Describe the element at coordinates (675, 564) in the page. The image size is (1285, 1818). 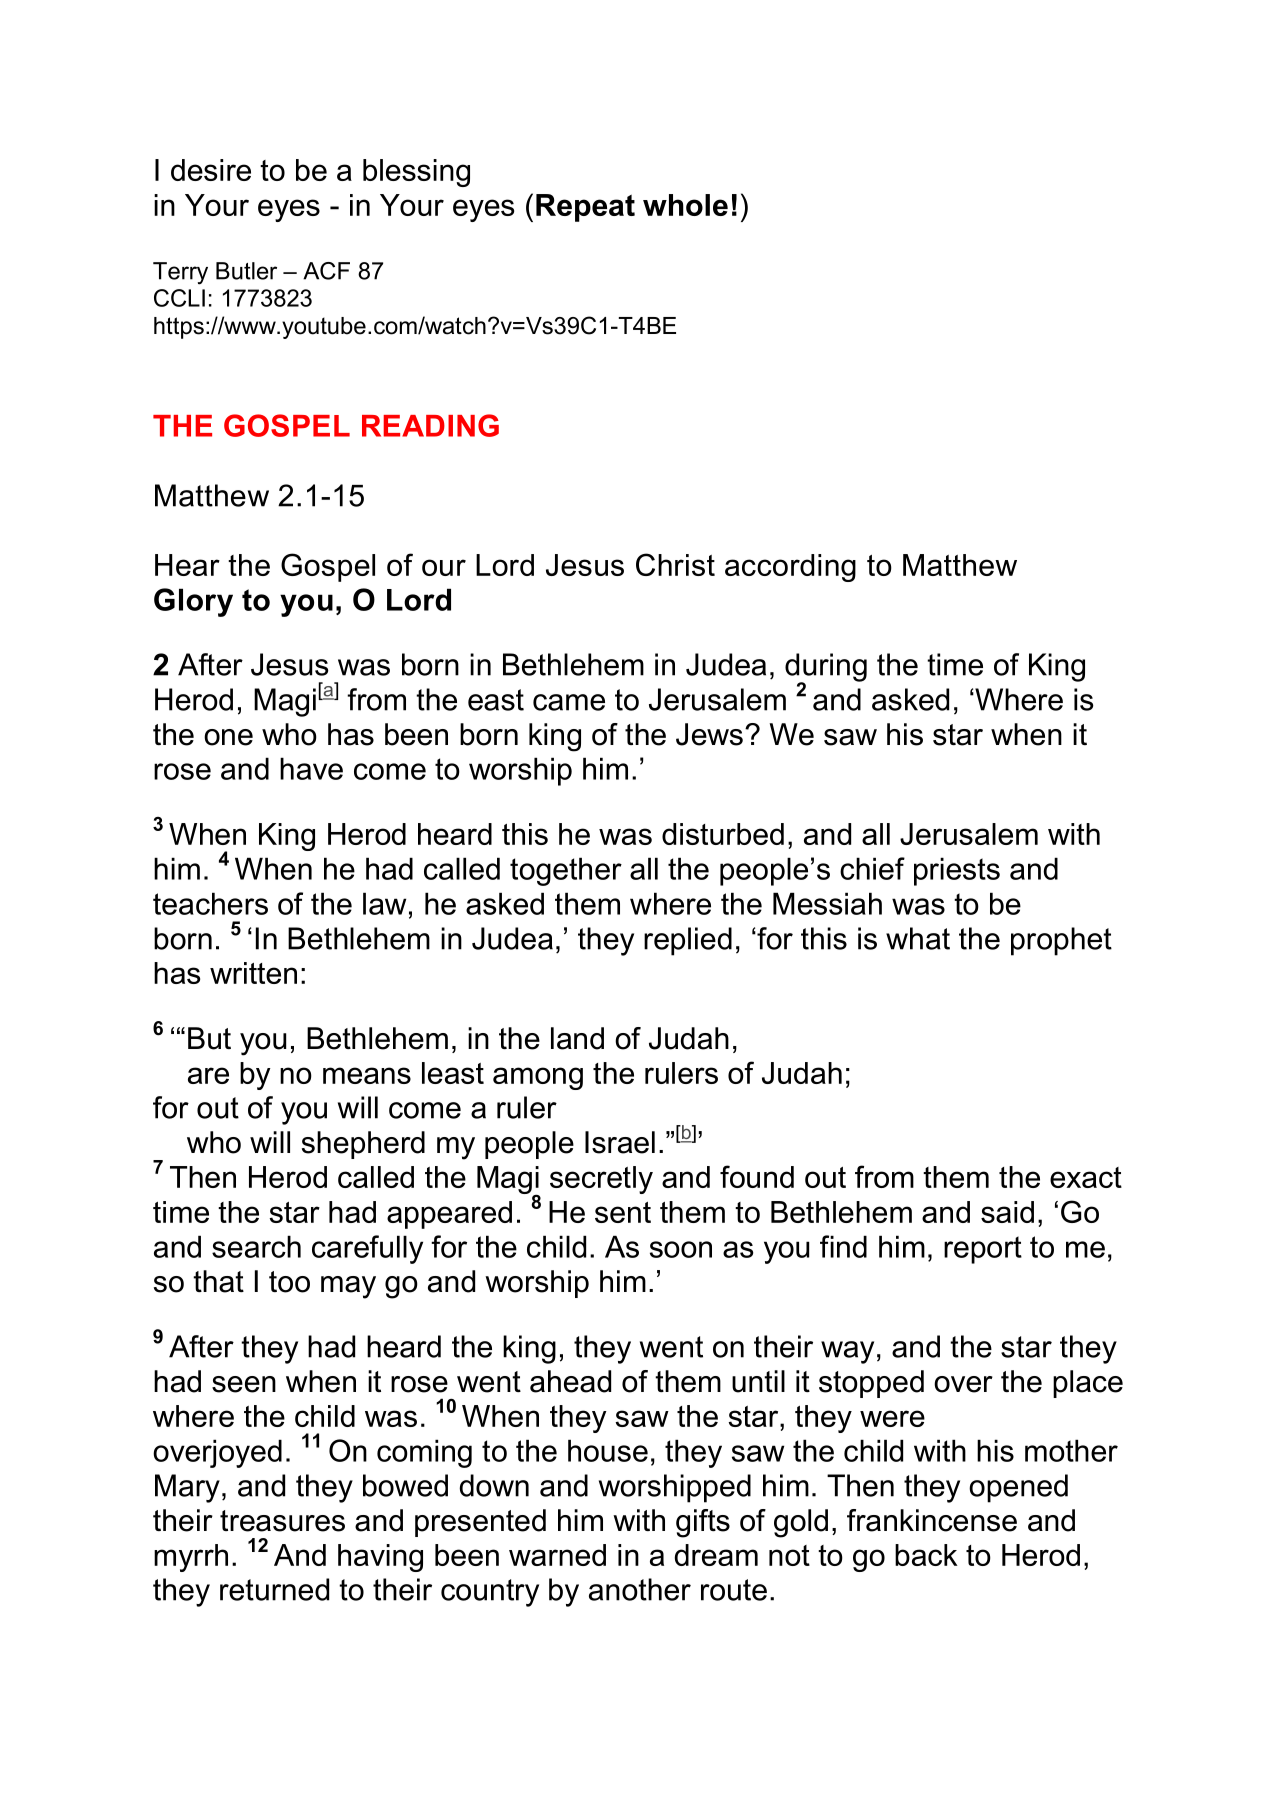
I see `Christ` at that location.
